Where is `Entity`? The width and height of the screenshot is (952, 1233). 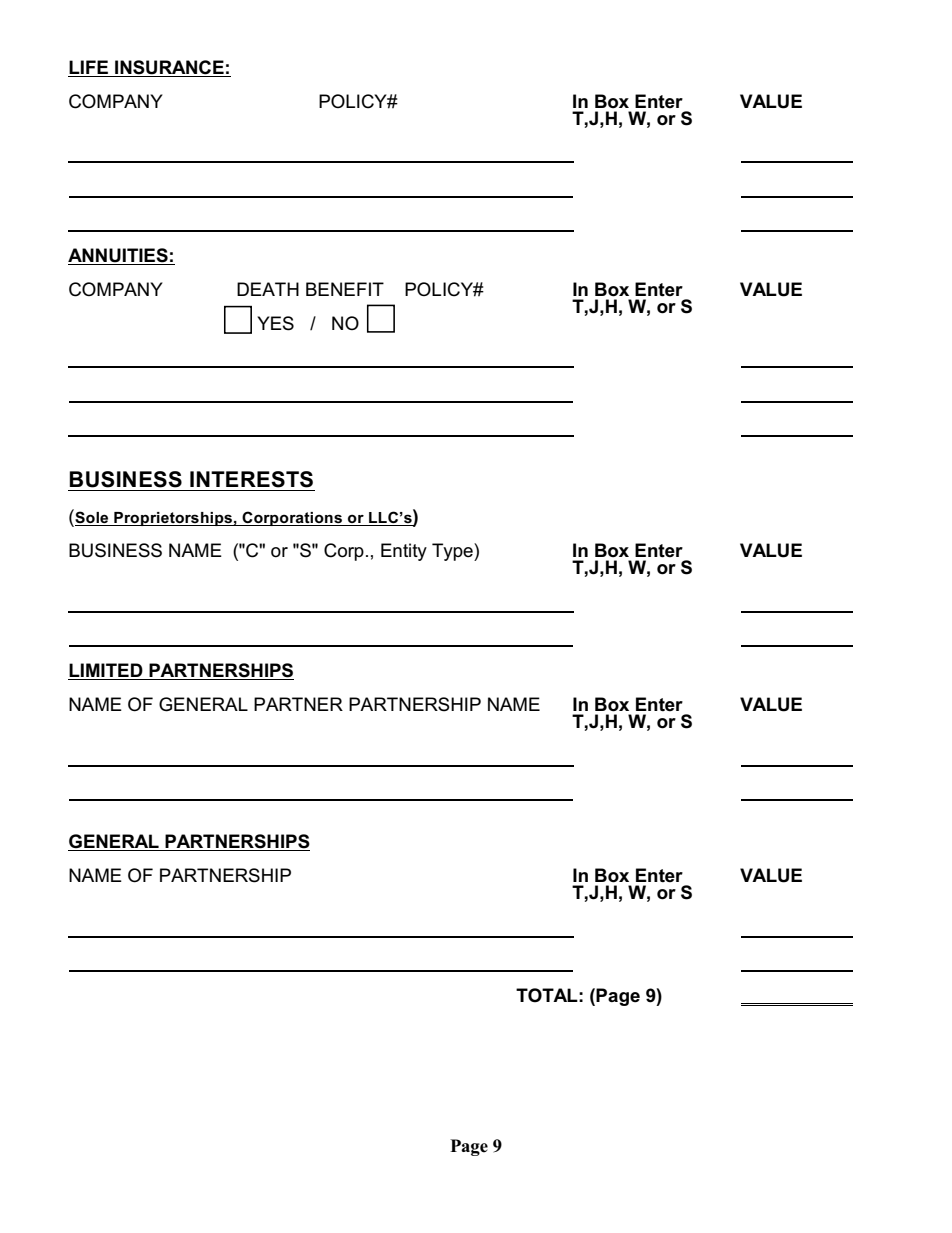
Entity is located at coordinates (404, 552).
